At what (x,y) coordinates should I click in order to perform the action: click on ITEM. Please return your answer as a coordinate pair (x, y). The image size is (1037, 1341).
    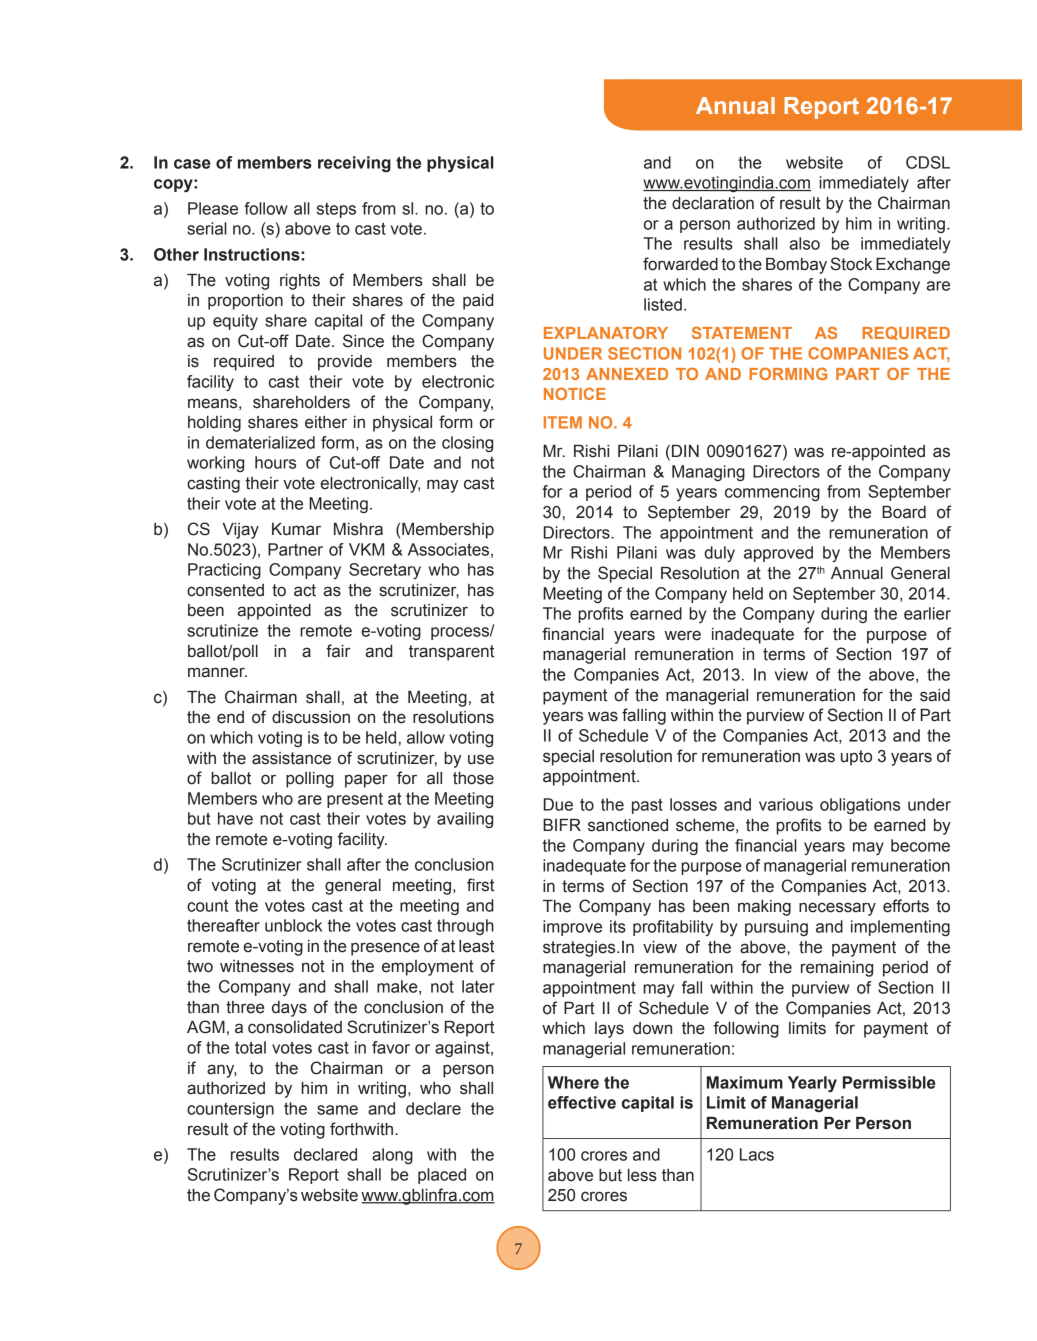
    Looking at the image, I should click on (563, 422).
